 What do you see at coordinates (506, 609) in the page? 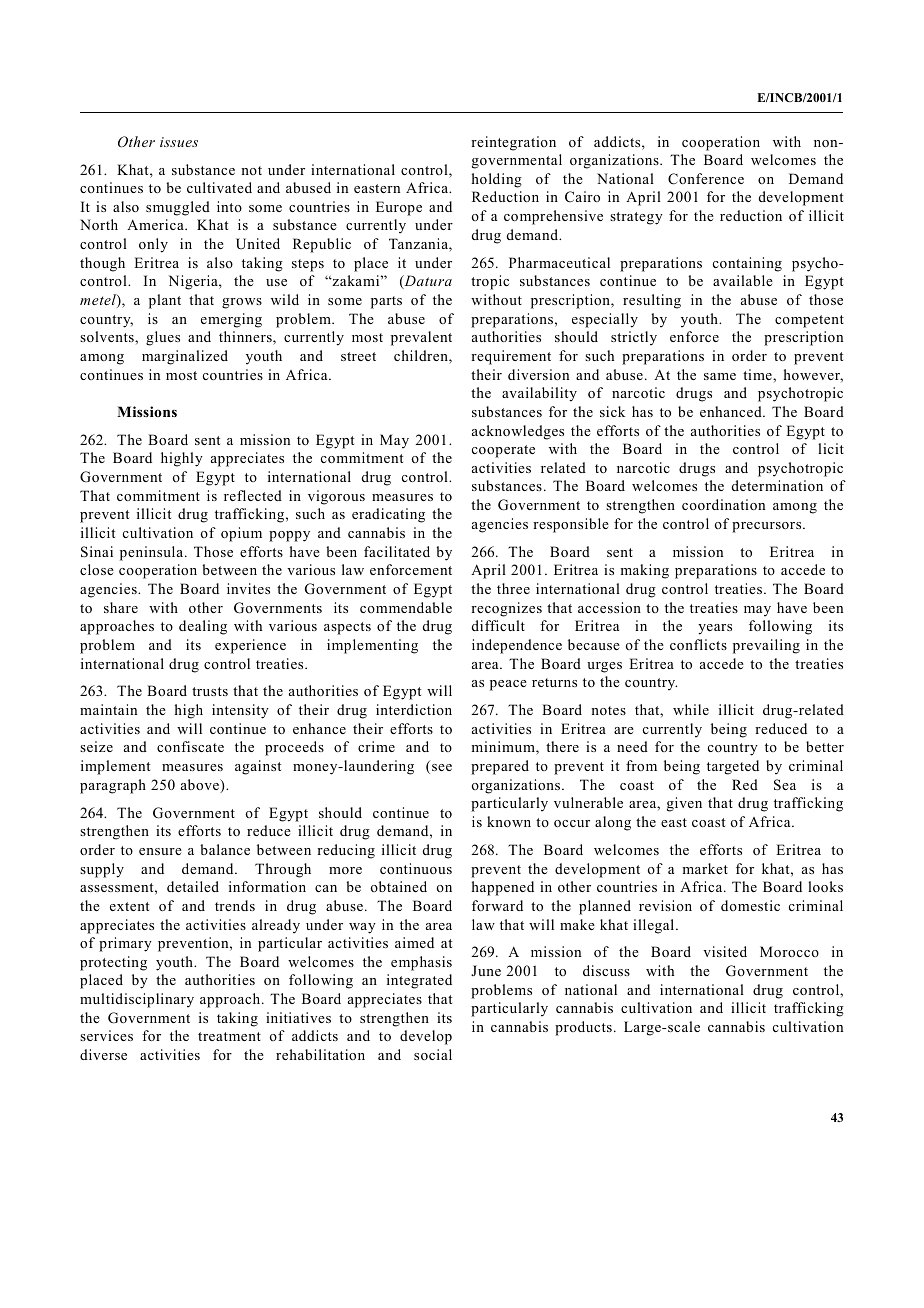
I see `recognizes` at bounding box center [506, 609].
